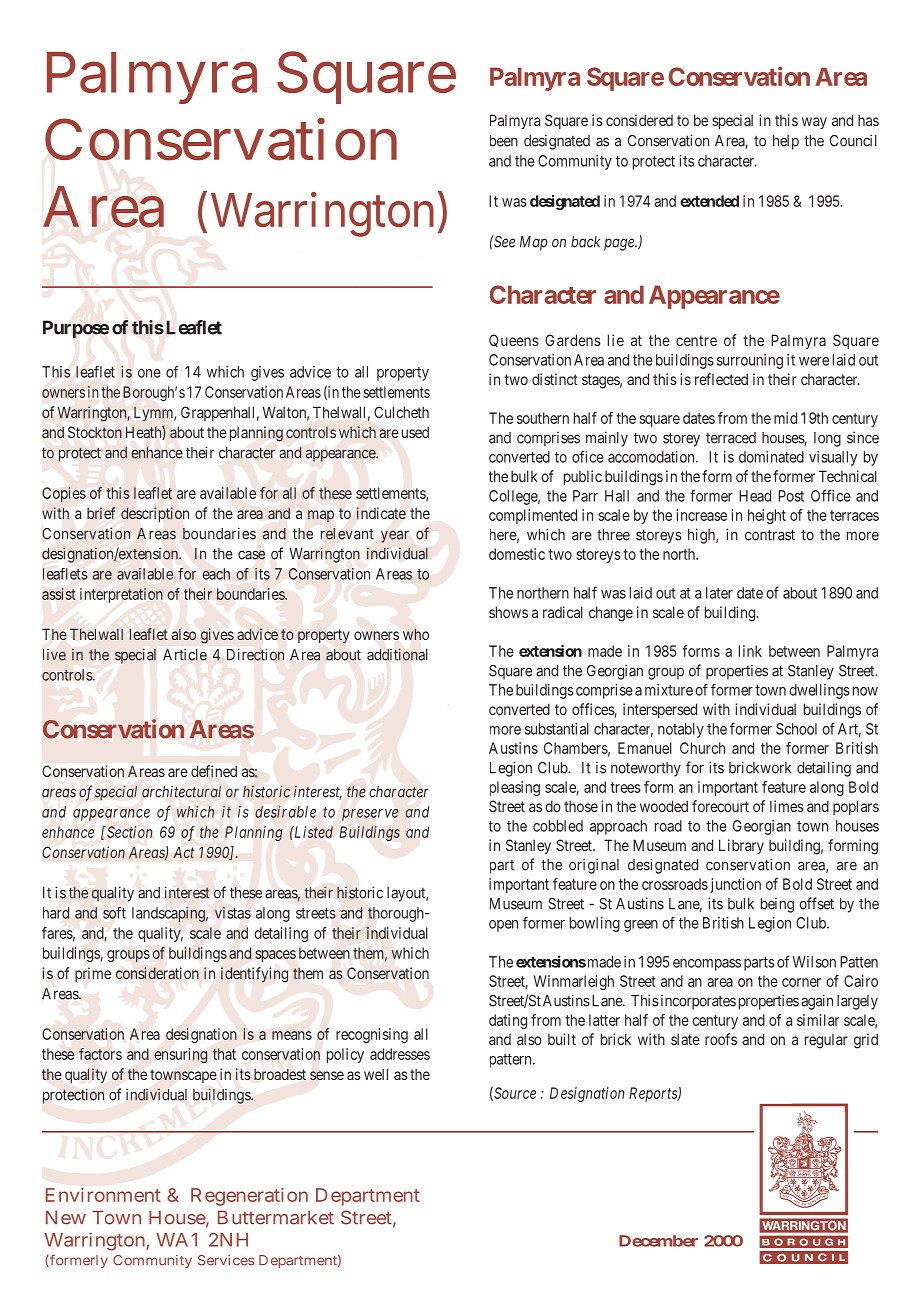 The height and width of the image is (1308, 924). What do you see at coordinates (786, 142) in the image?
I see `help` at bounding box center [786, 142].
